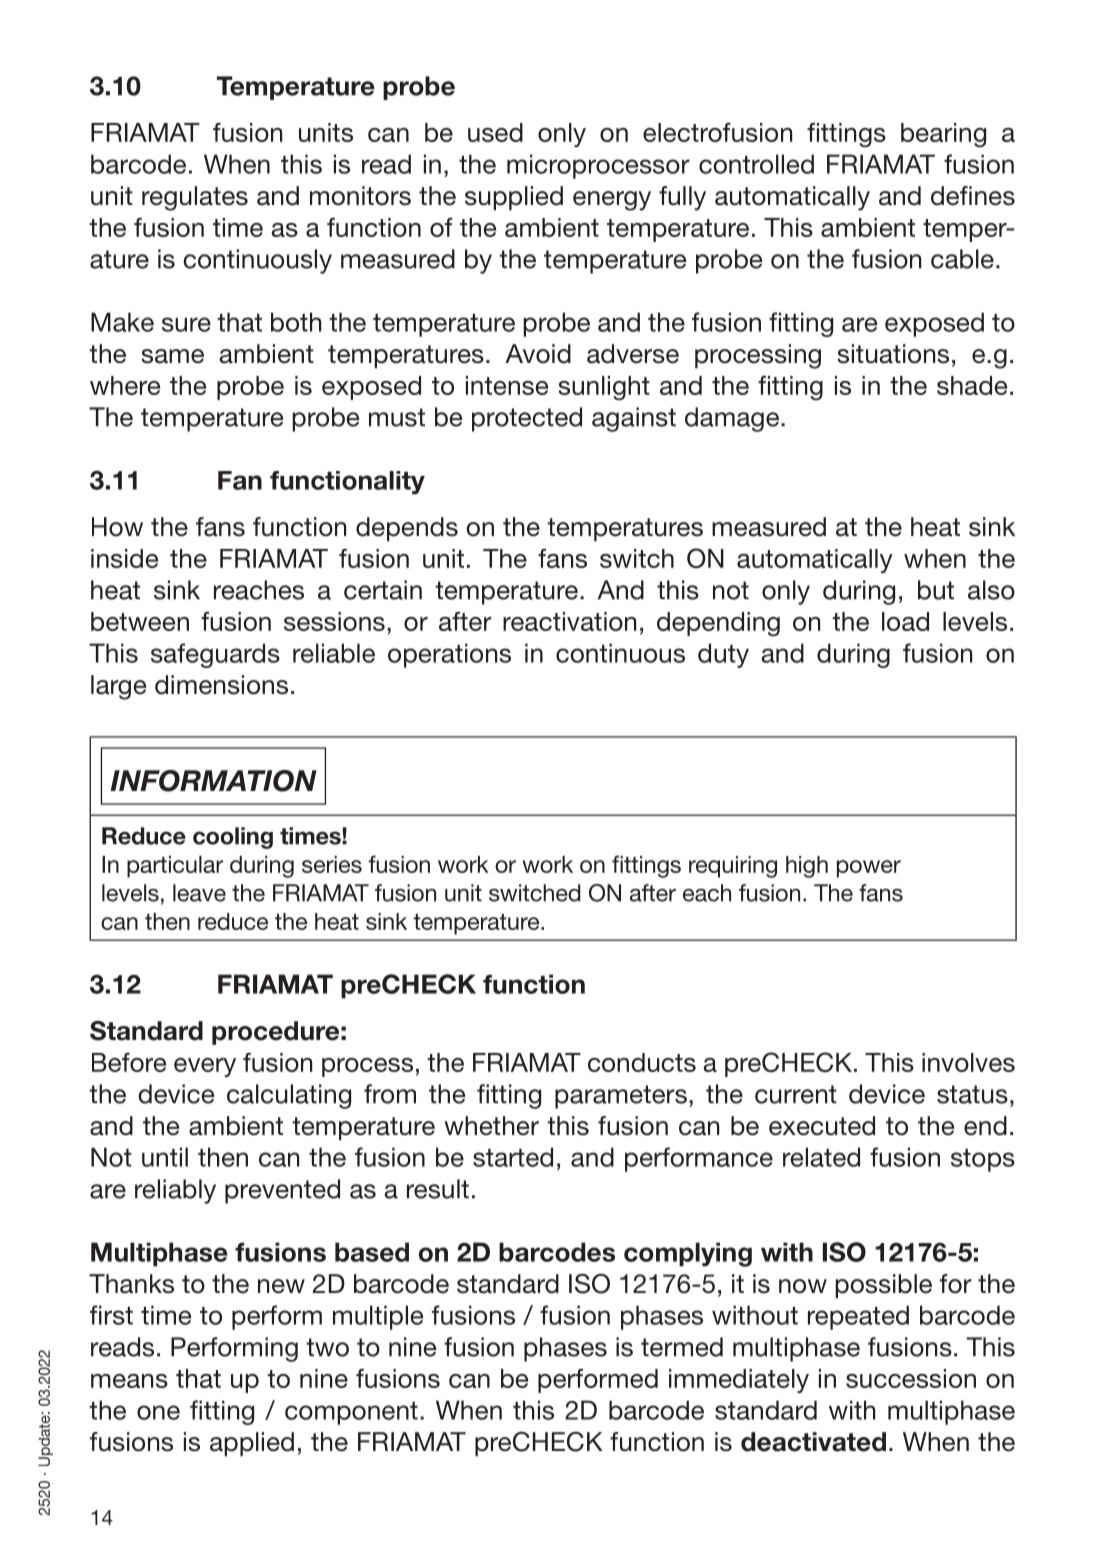  What do you see at coordinates (621, 1097) in the screenshot?
I see `parameters` at bounding box center [621, 1097].
